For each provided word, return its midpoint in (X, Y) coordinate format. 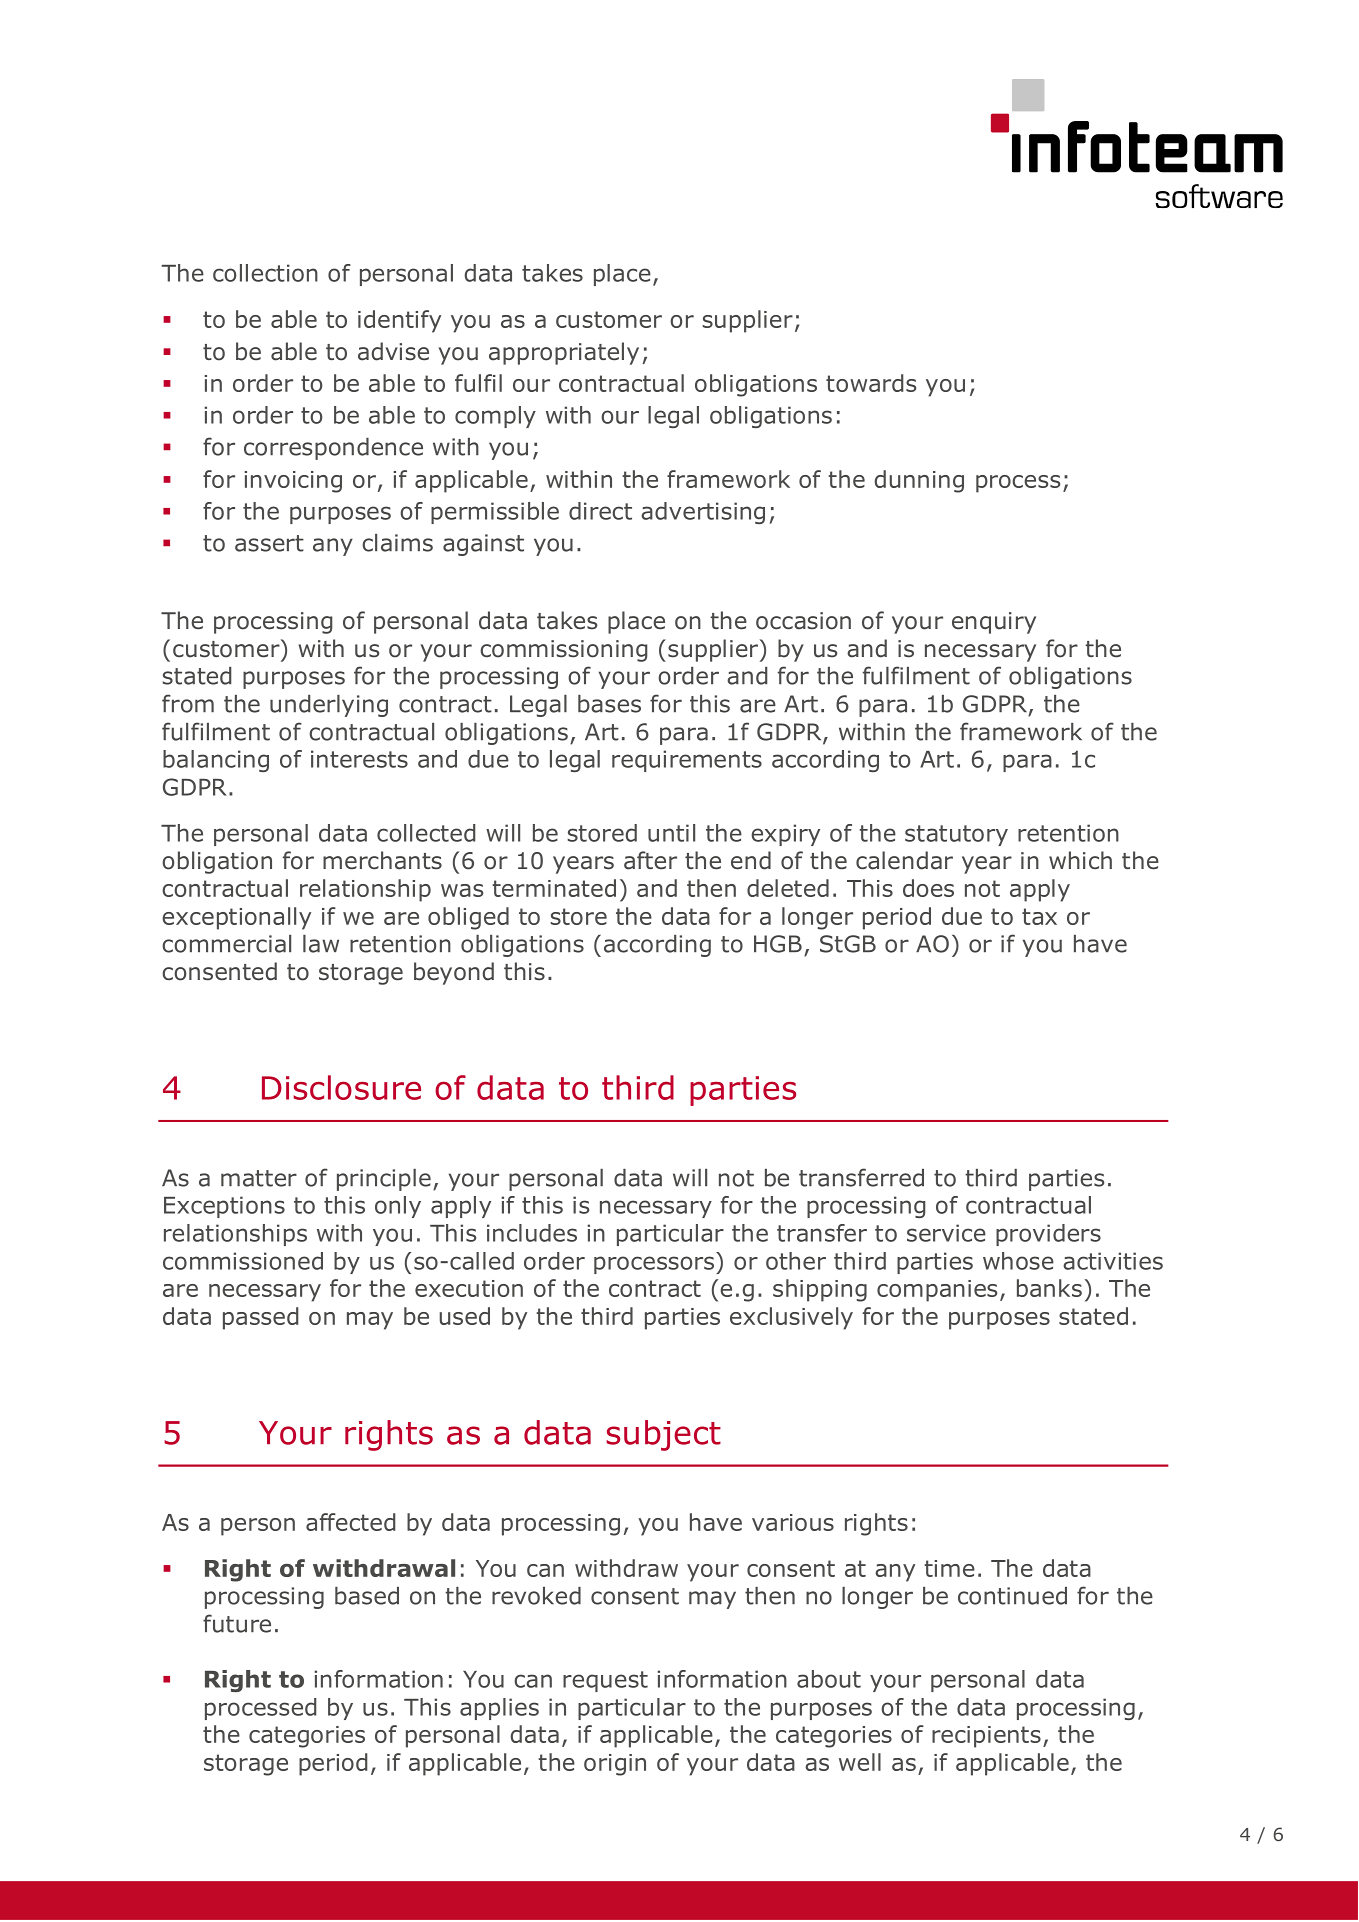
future (237, 1623)
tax (1039, 916)
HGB (778, 944)
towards (871, 383)
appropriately (564, 353)
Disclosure (341, 1087)
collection (265, 273)
